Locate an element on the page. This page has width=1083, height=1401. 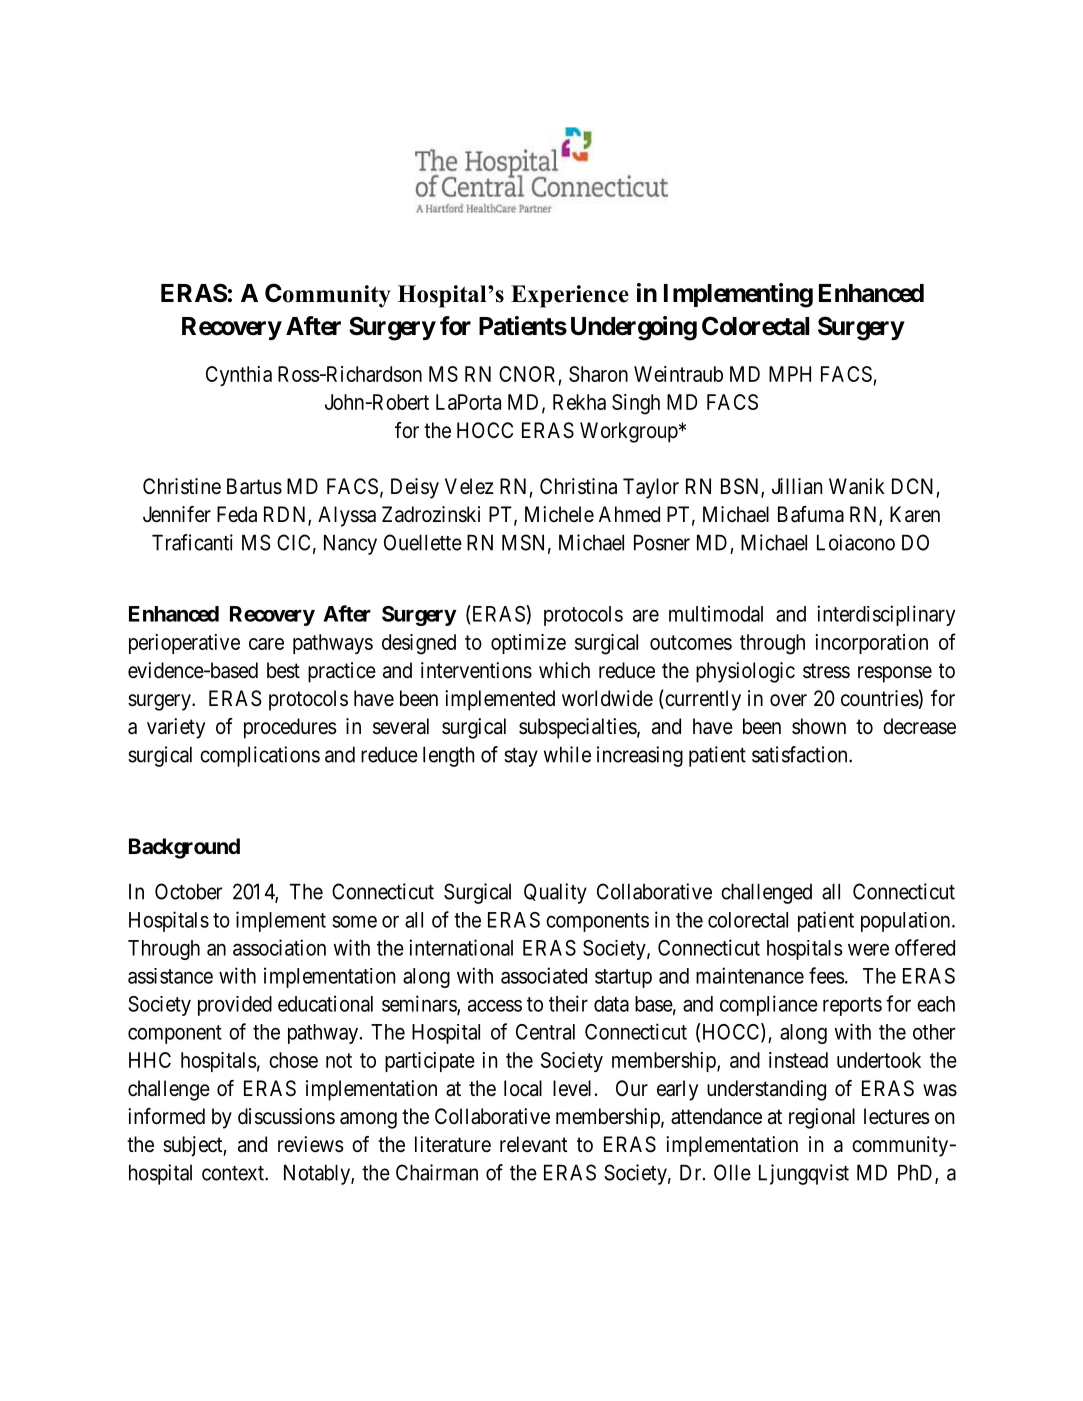
Cynthia is located at coordinates (239, 376).
